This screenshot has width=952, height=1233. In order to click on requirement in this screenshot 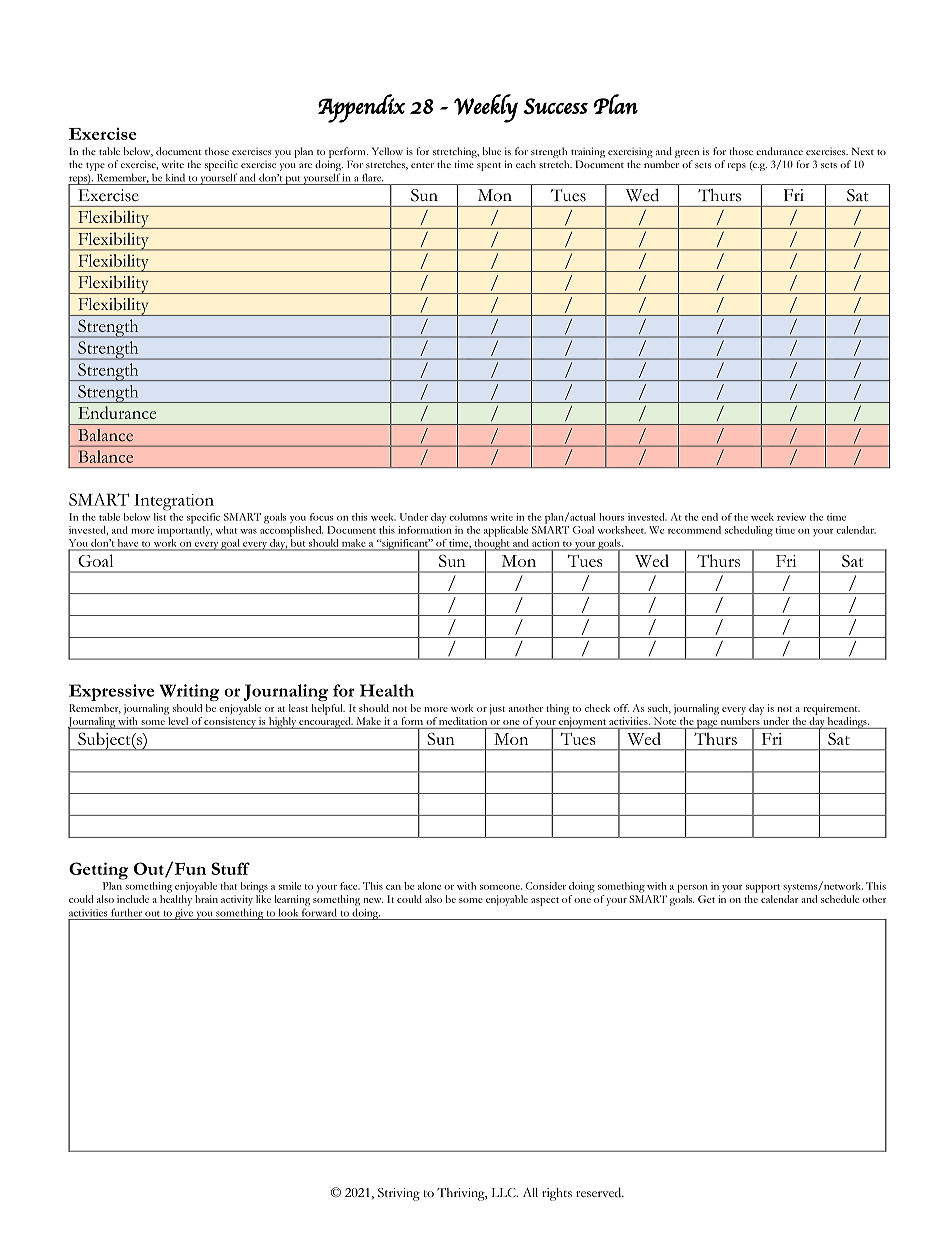, I will do `click(831, 709)`.
